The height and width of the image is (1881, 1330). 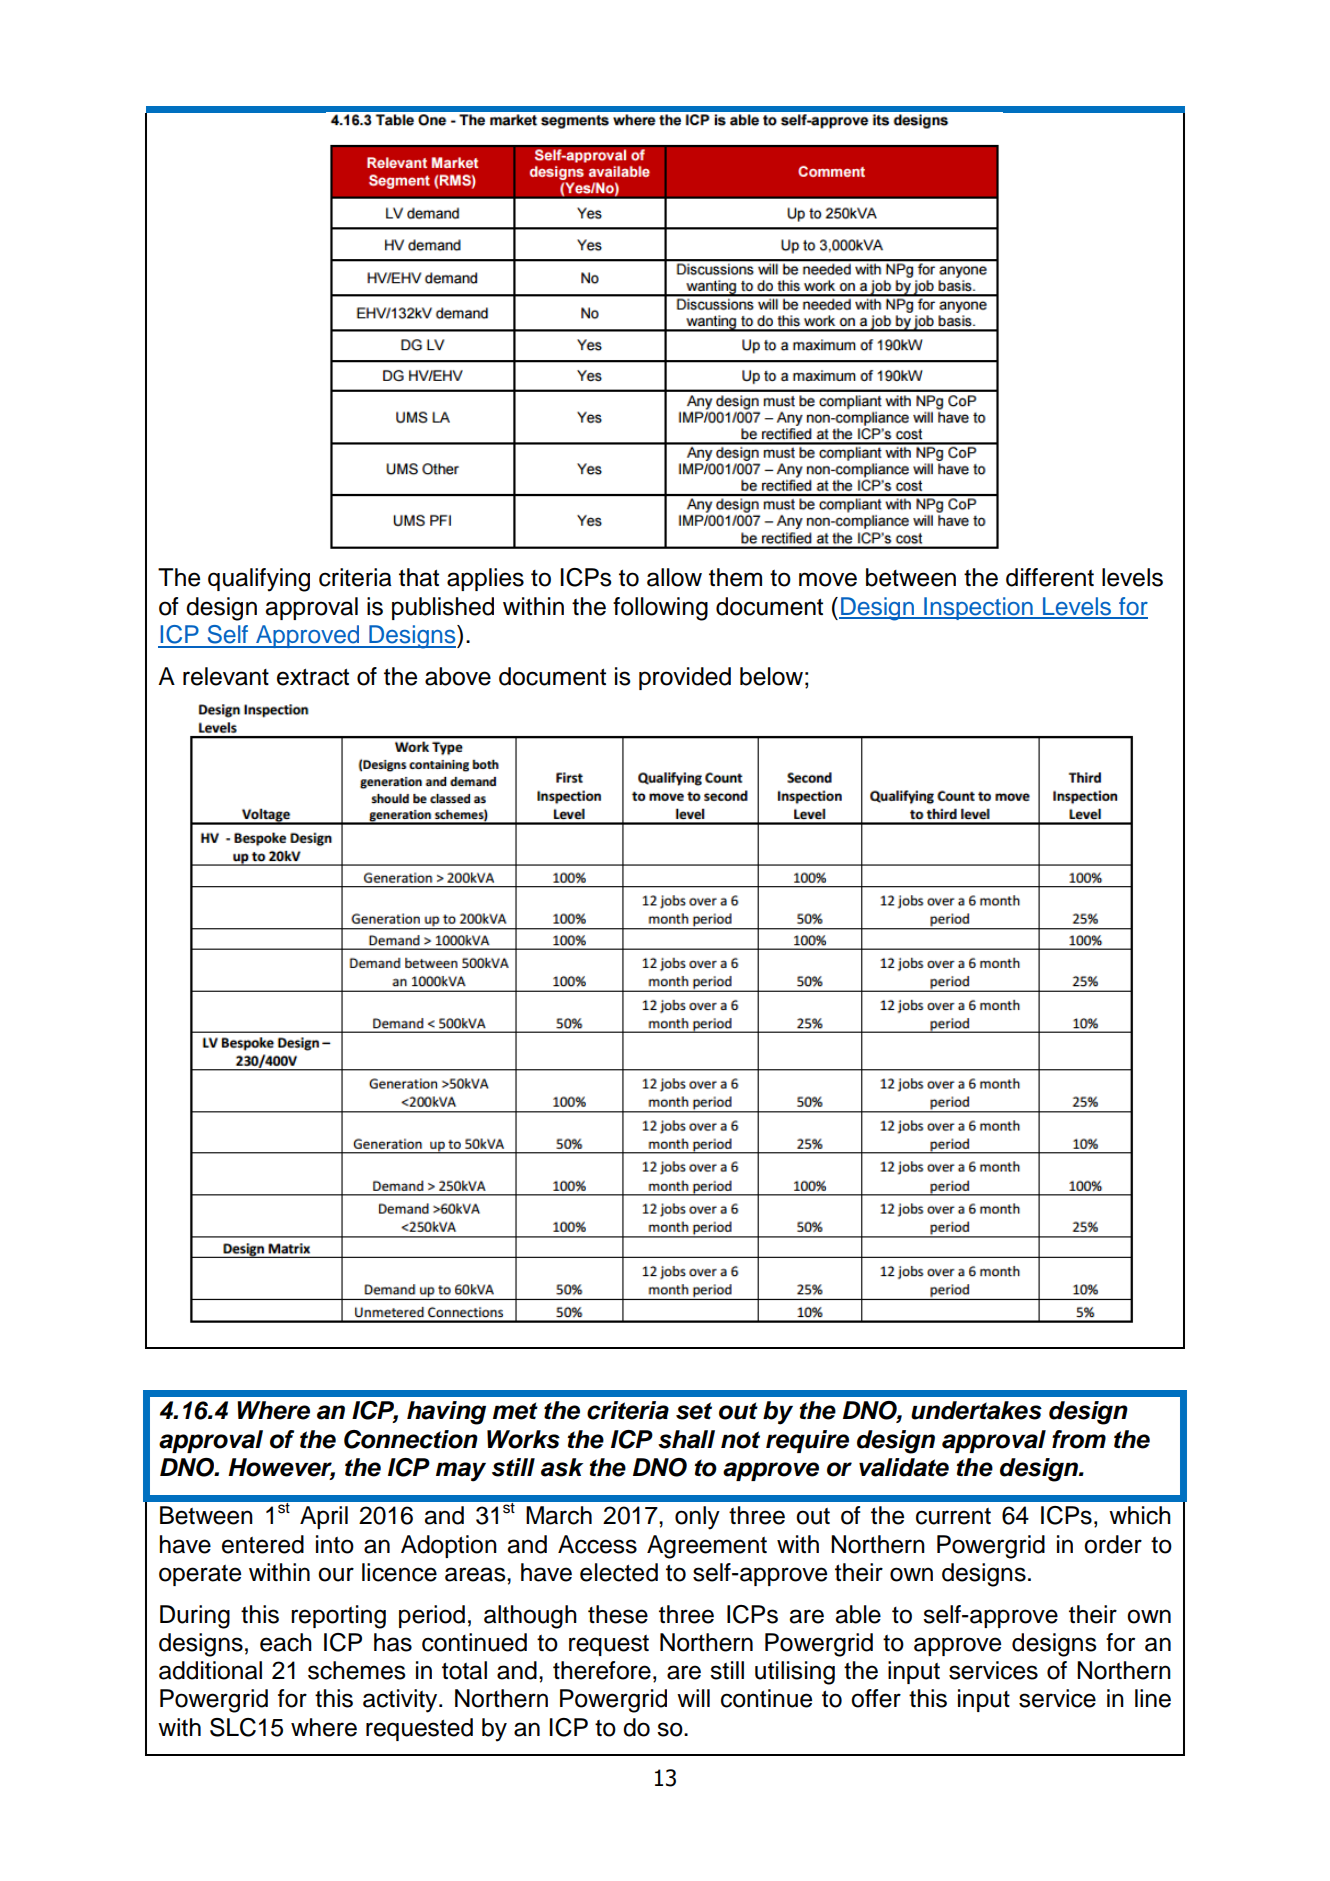 What do you see at coordinates (694, 1411) in the image?
I see `set` at bounding box center [694, 1411].
